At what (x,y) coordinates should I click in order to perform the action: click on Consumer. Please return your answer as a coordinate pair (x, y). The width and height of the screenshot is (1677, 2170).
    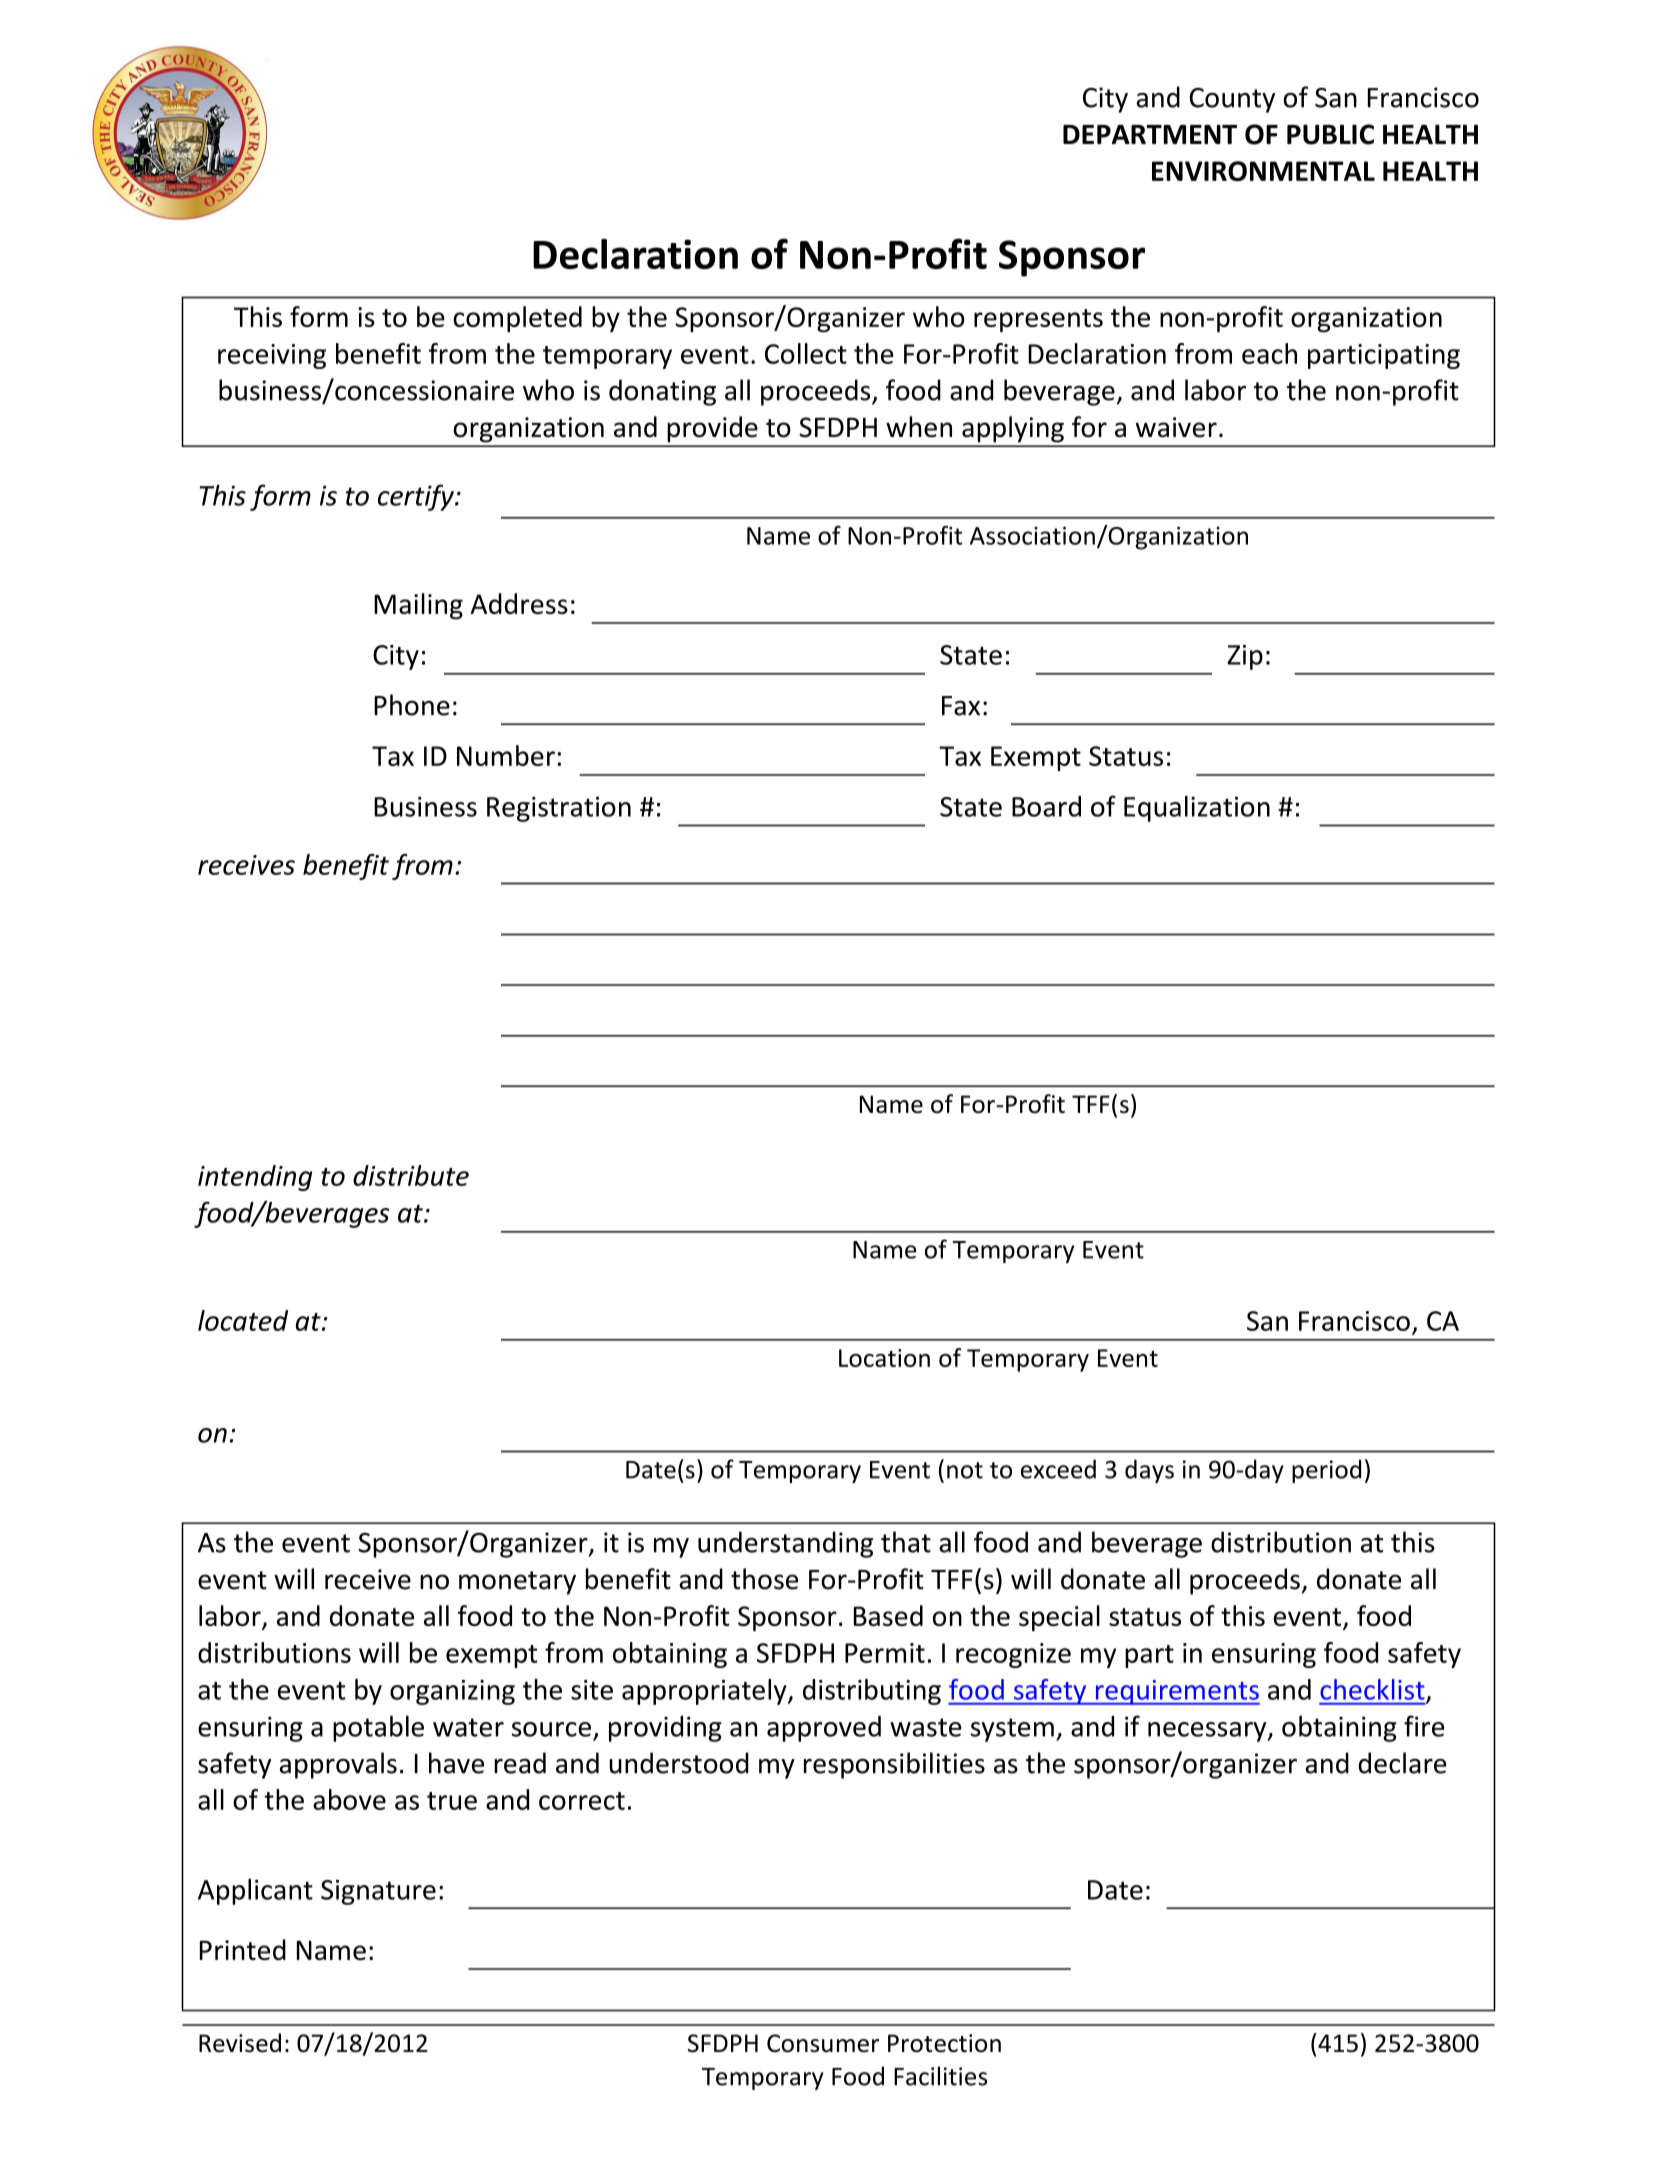
    Looking at the image, I should click on (823, 2043).
